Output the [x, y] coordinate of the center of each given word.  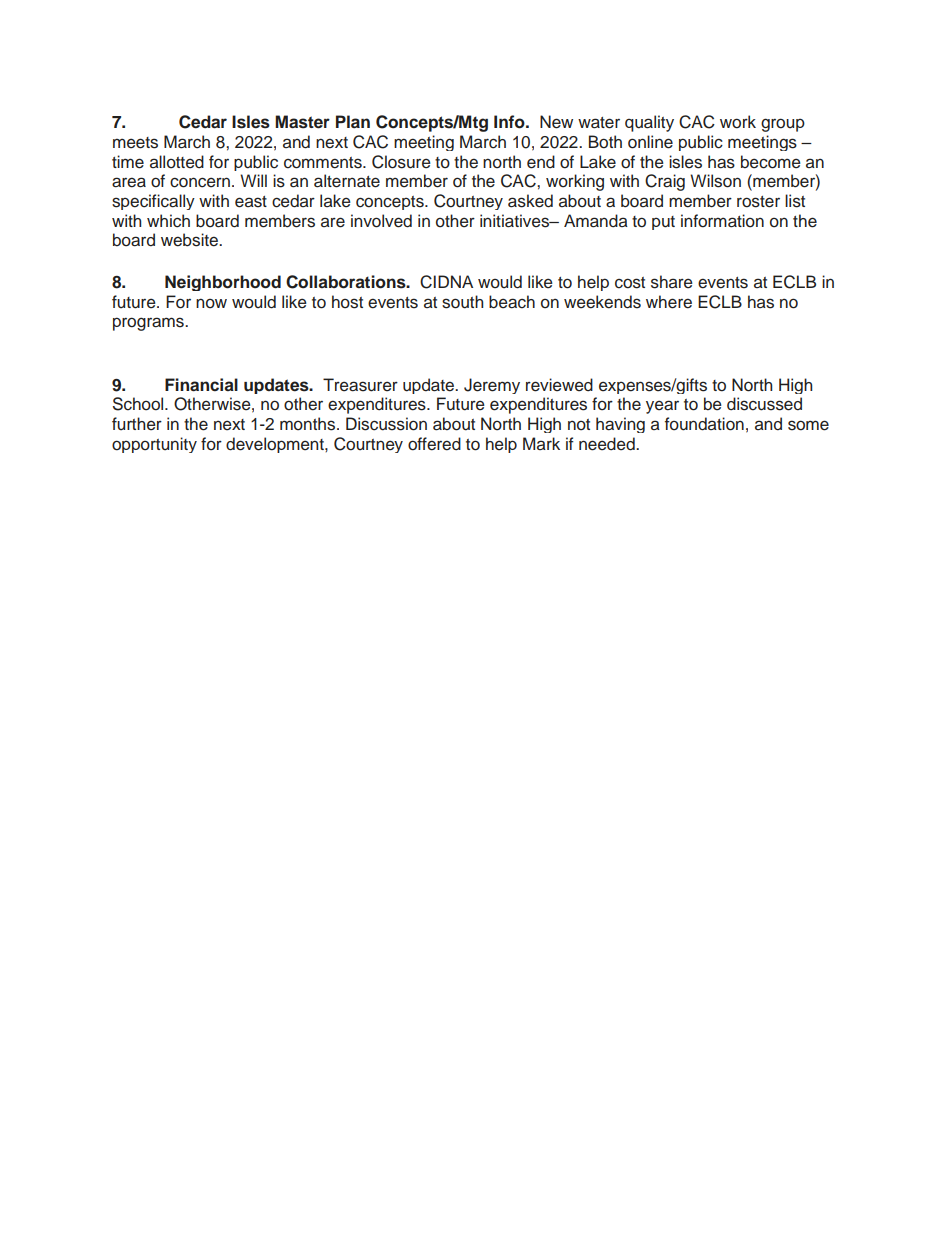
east [251, 202]
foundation [704, 424]
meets [135, 143]
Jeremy [492, 386]
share [672, 282]
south [462, 302]
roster [758, 202]
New [556, 122]
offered [434, 444]
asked [530, 201]
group [783, 125]
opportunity [154, 445]
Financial [201, 385]
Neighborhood [223, 283]
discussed [764, 404]
